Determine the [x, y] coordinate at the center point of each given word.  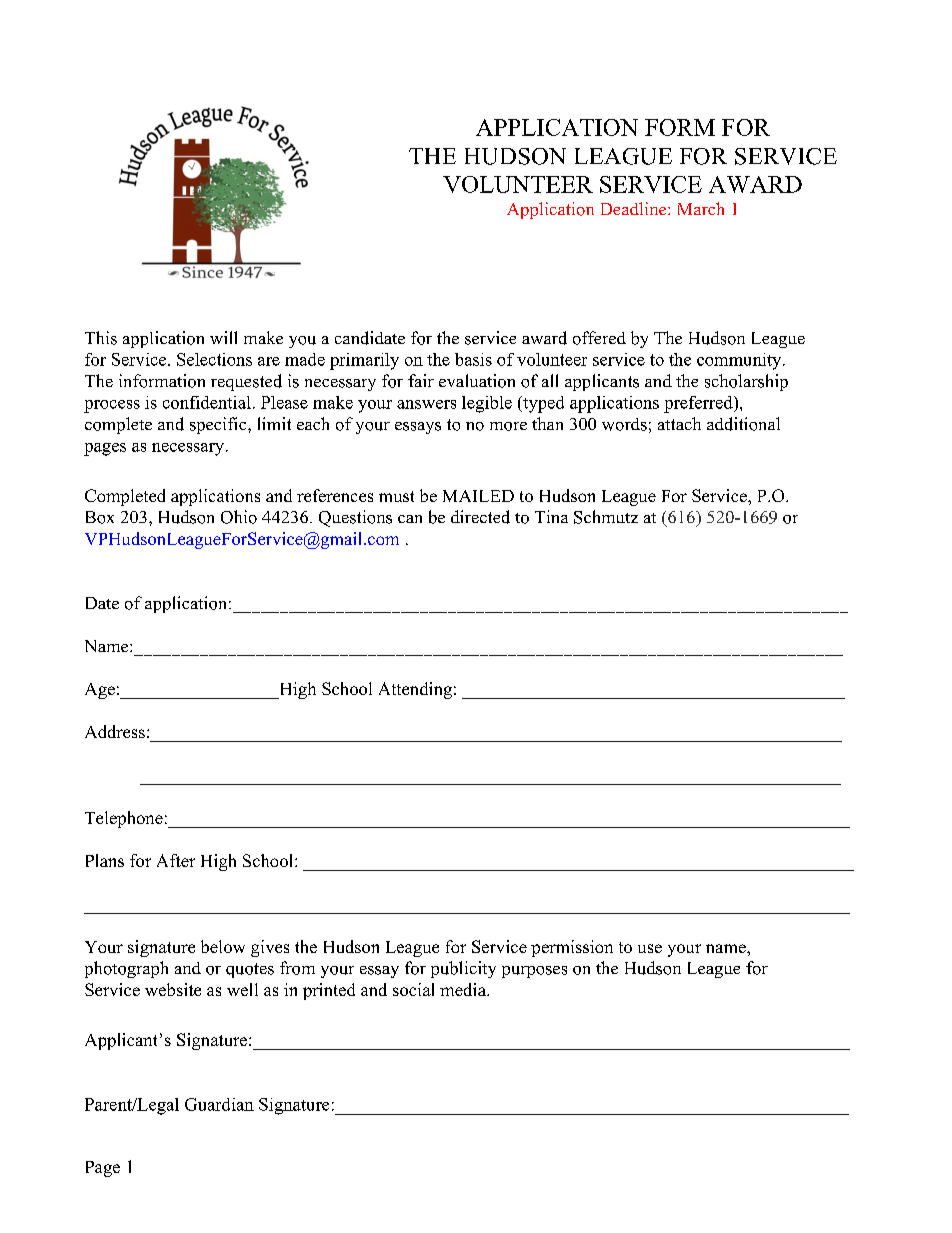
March [701, 208]
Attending [415, 690]
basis [473, 359]
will [223, 337]
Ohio [239, 517]
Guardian [219, 1104]
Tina [551, 516]
